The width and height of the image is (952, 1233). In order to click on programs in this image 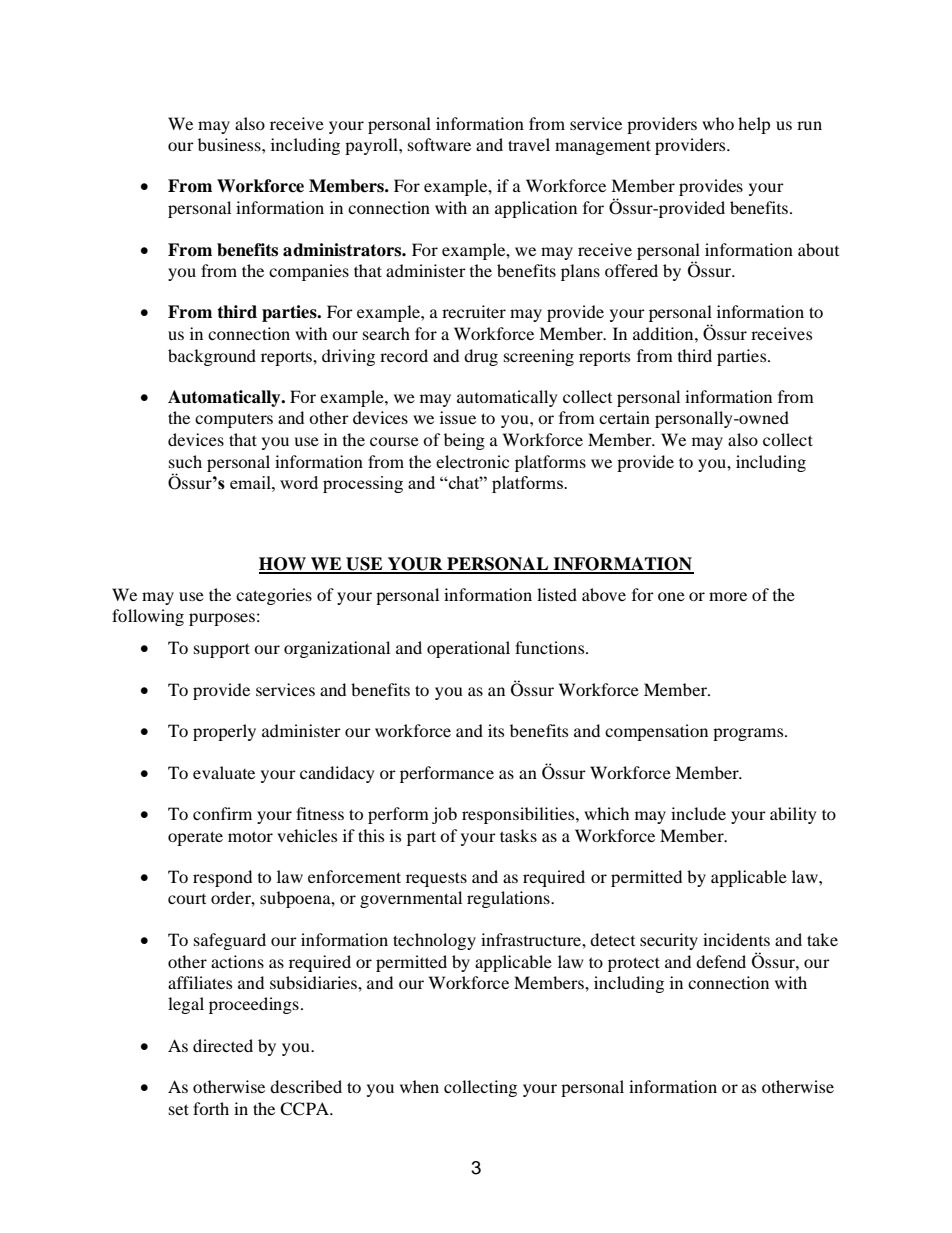, I will do `click(749, 734)`.
